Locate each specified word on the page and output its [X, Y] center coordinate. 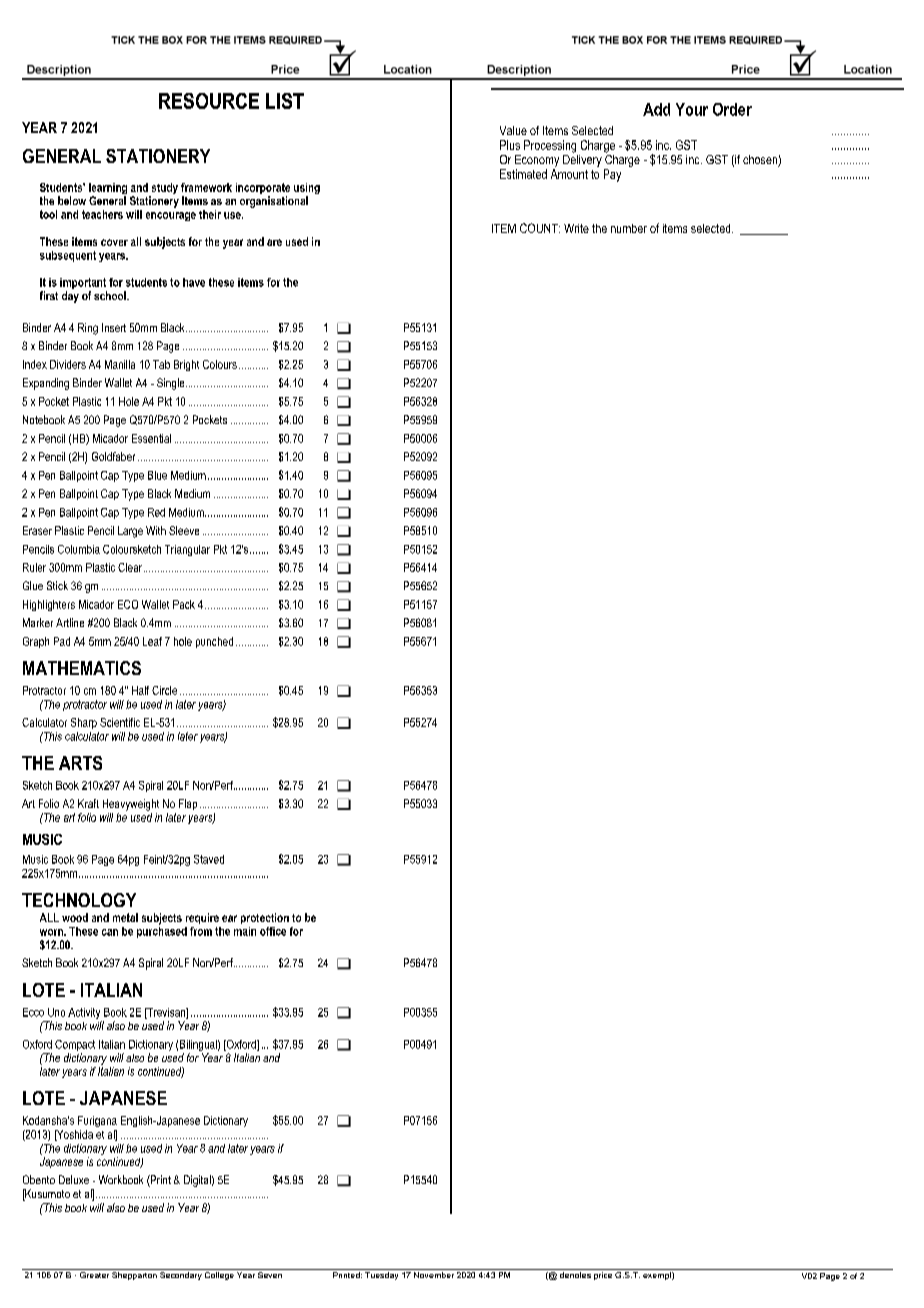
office [273, 931]
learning [108, 190]
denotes [575, 1273]
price [603, 1274]
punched [214, 642]
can [110, 932]
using [307, 190]
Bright [186, 365]
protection [265, 918]
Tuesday [382, 1274]
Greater [94, 1273]
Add [656, 109]
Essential [151, 438]
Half [140, 690]
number [629, 228]
